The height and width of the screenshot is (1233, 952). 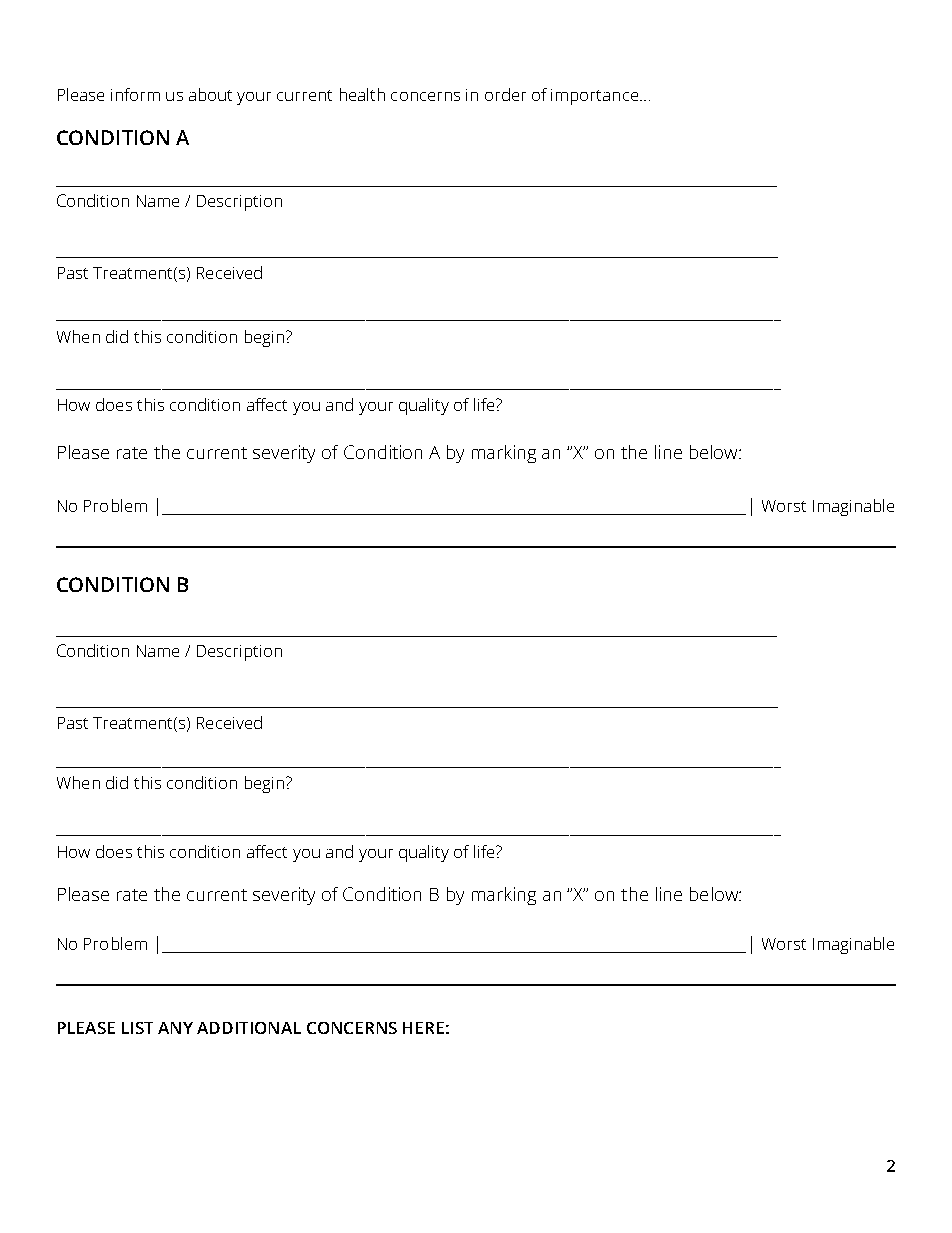 What do you see at coordinates (135, 94) in the screenshot?
I see `inform` at bounding box center [135, 94].
